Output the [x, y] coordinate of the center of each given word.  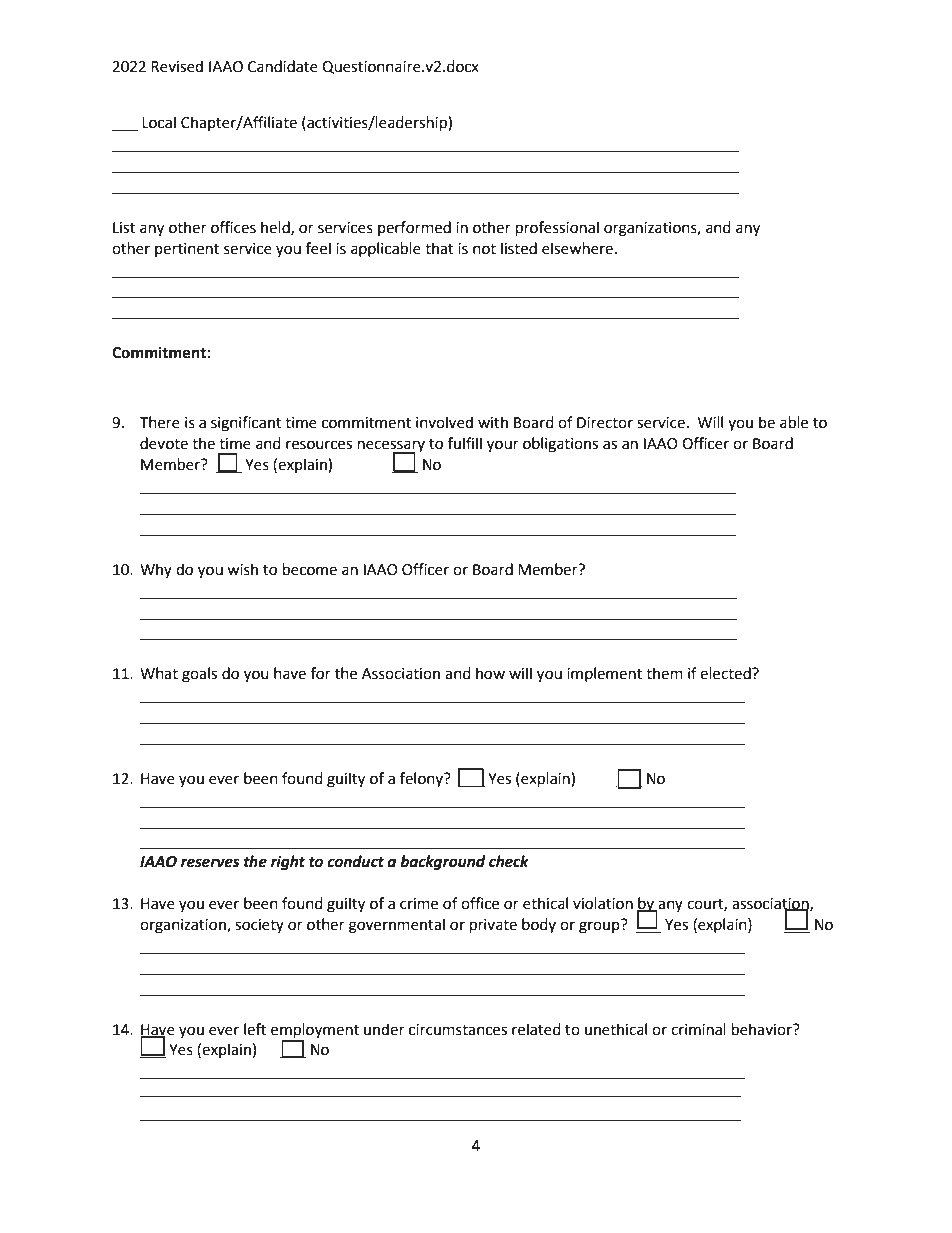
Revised [177, 66]
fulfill [465, 443]
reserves [210, 863]
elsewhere [577, 248]
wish [242, 569]
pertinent [187, 250]
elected [726, 673]
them [664, 673]
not [484, 249]
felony [422, 779]
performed [414, 228]
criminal [698, 1029]
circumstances [458, 1030]
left [255, 1029]
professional [557, 229]
